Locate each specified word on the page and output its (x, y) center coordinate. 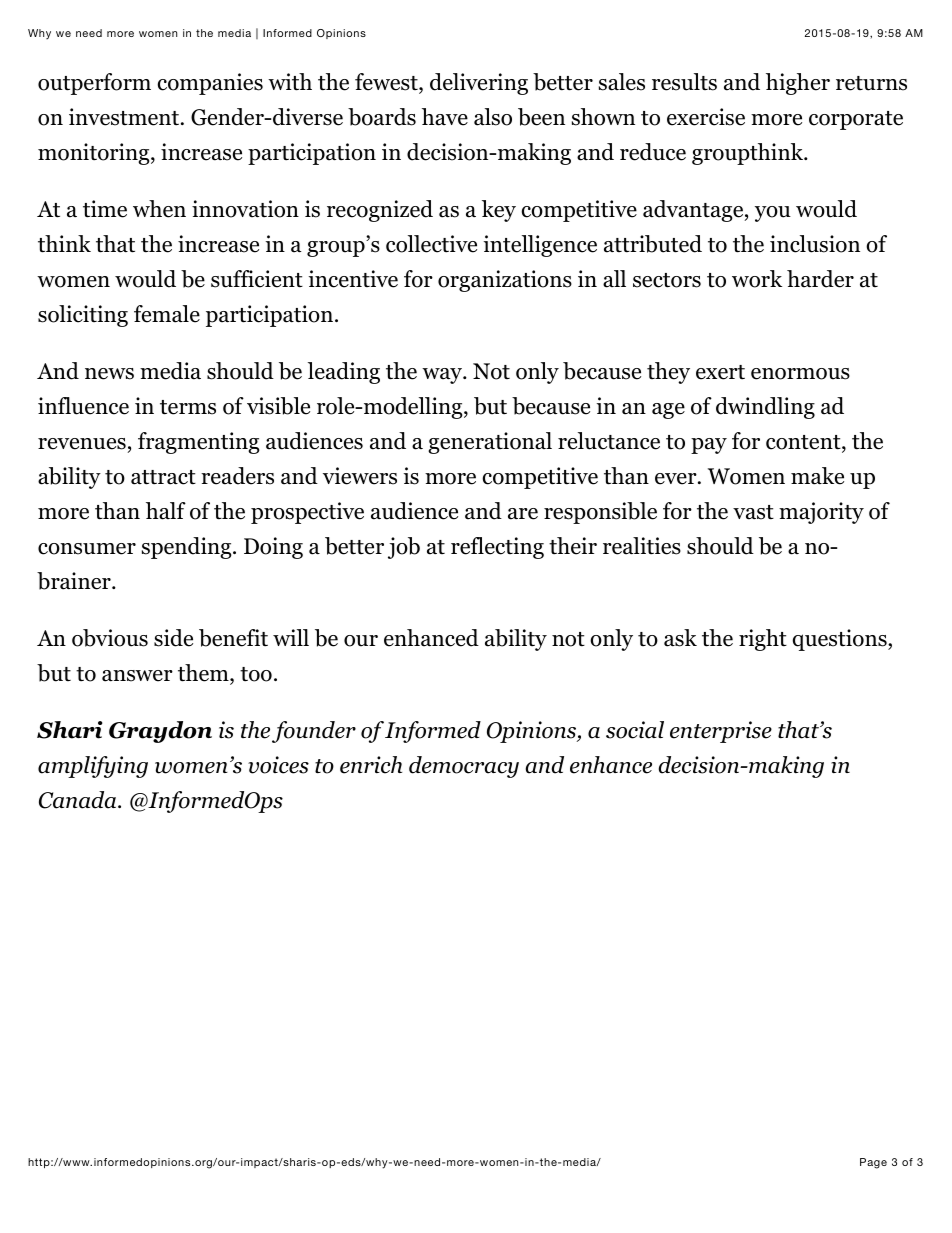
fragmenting (198, 443)
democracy (464, 767)
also (493, 117)
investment (125, 117)
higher (798, 84)
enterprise (721, 732)
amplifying (93, 767)
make (817, 476)
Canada (79, 800)
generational (490, 443)
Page (873, 1163)
